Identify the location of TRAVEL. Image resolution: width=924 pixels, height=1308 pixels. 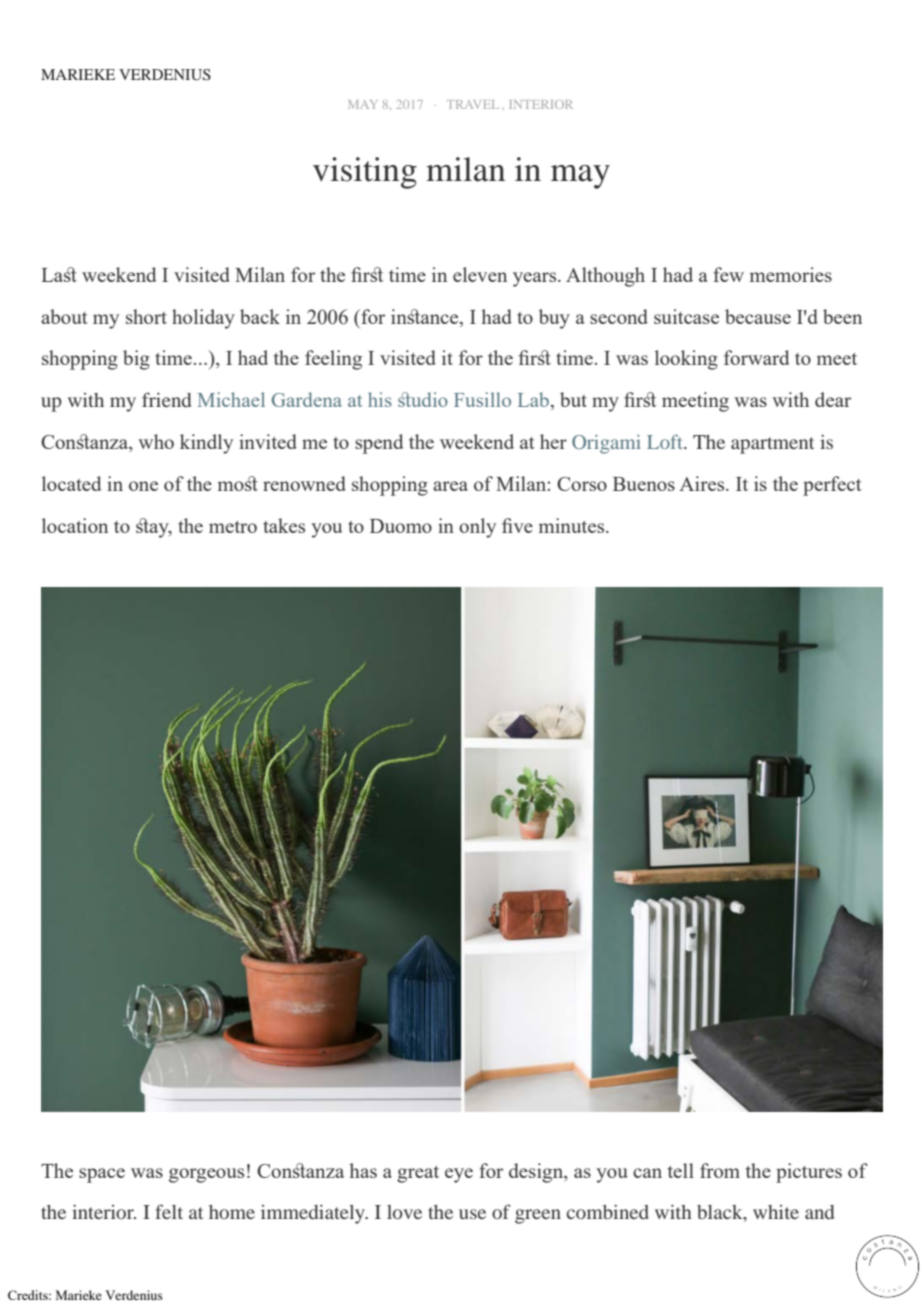
(473, 104).
